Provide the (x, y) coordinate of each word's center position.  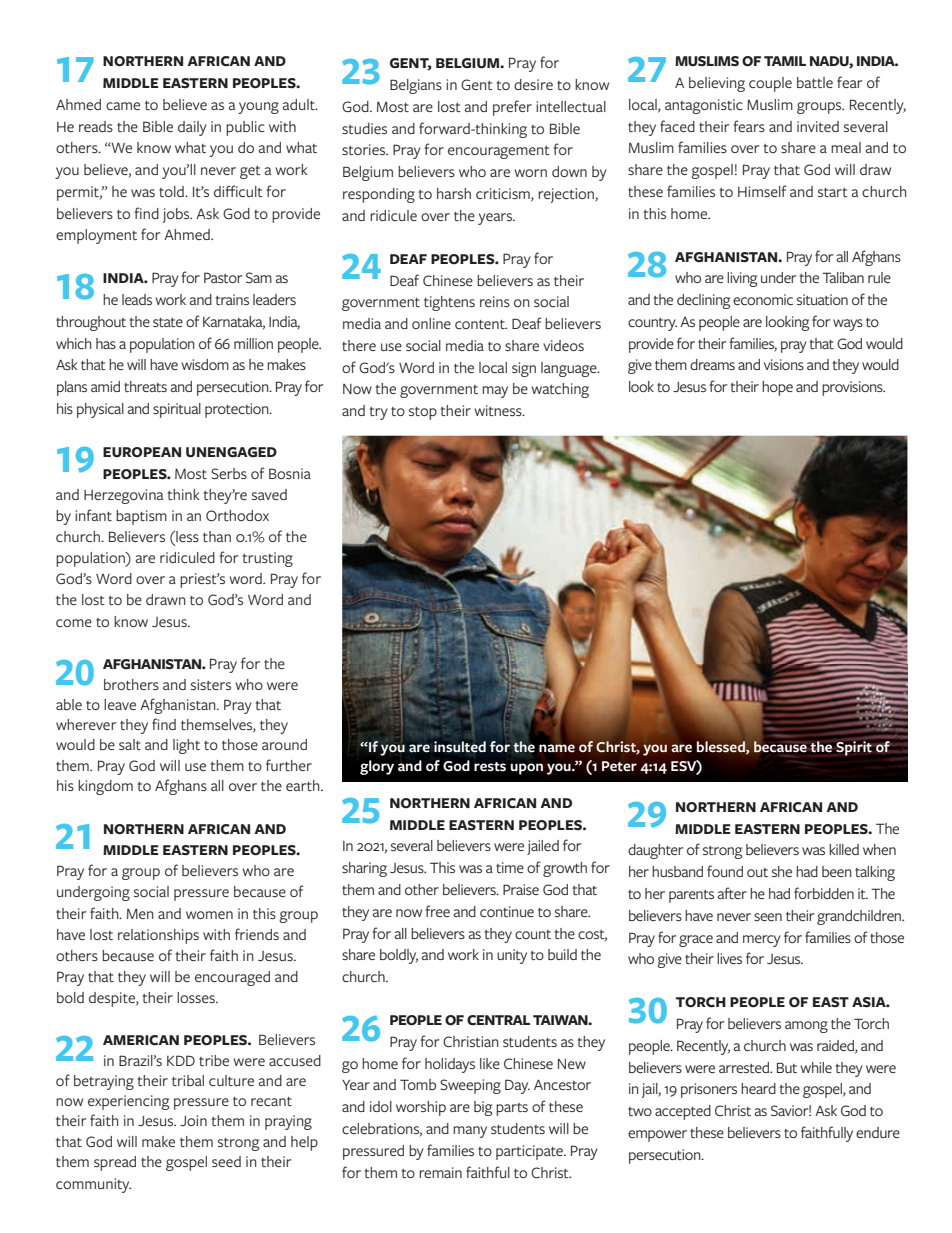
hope (777, 388)
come (74, 623)
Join (193, 1120)
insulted (460, 747)
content (481, 324)
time (510, 867)
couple (770, 84)
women (209, 915)
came (123, 106)
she (782, 871)
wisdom (205, 364)
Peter (619, 766)
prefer (512, 108)
